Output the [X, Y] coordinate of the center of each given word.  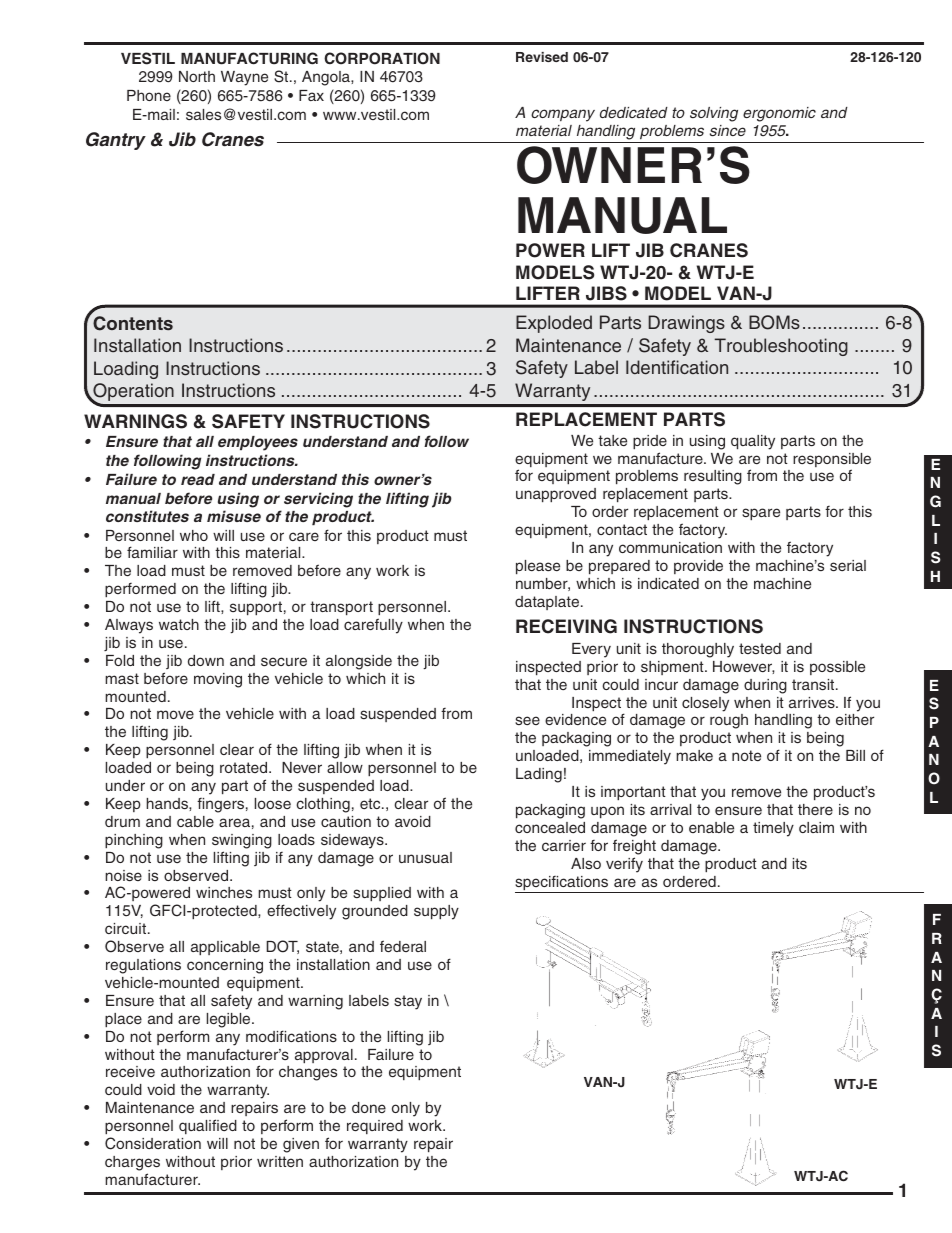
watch [179, 624]
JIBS [606, 293]
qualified [208, 1126]
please [538, 567]
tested [760, 648]
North [197, 76]
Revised [542, 57]
